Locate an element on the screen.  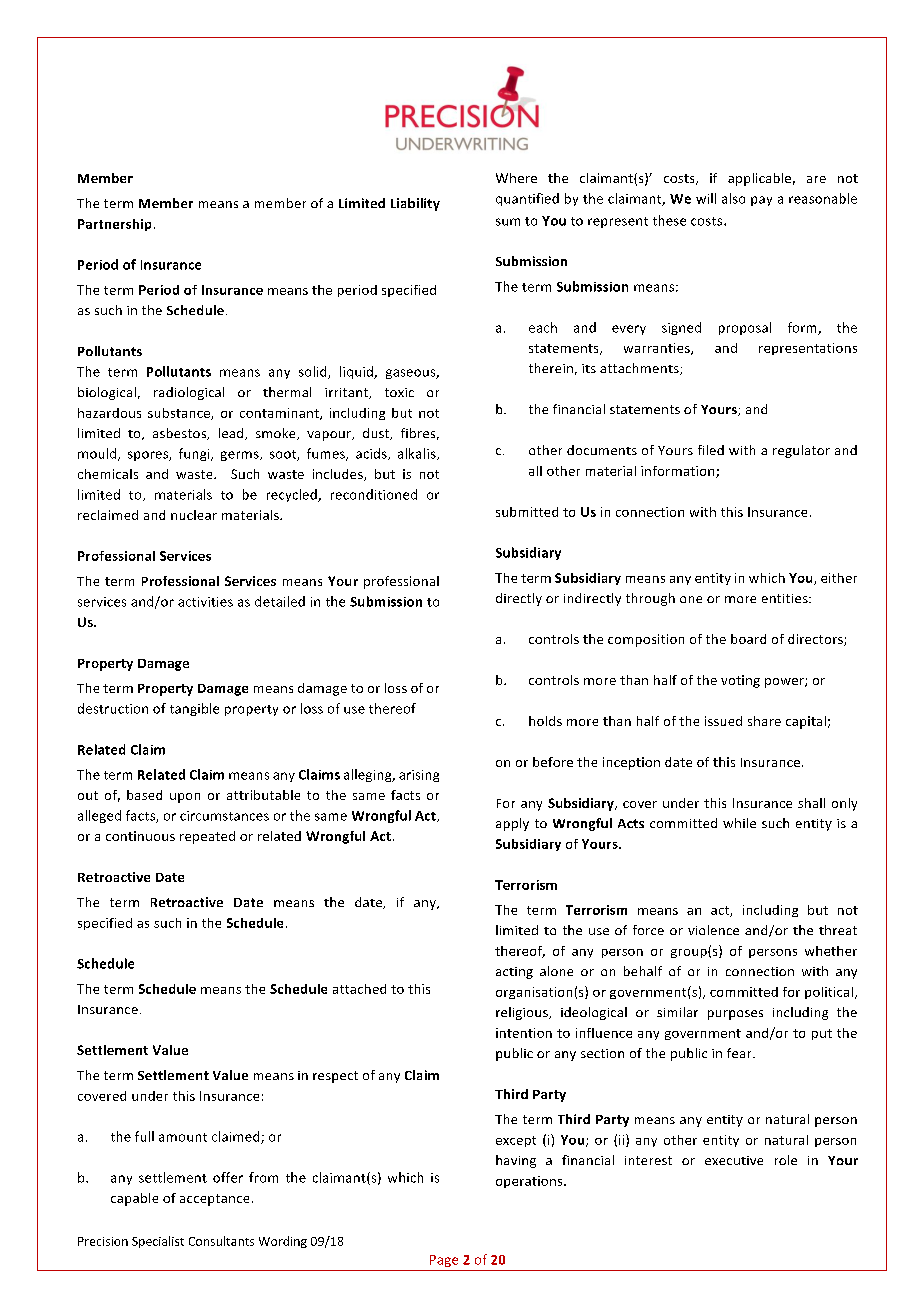
violence is located at coordinates (713, 930).
